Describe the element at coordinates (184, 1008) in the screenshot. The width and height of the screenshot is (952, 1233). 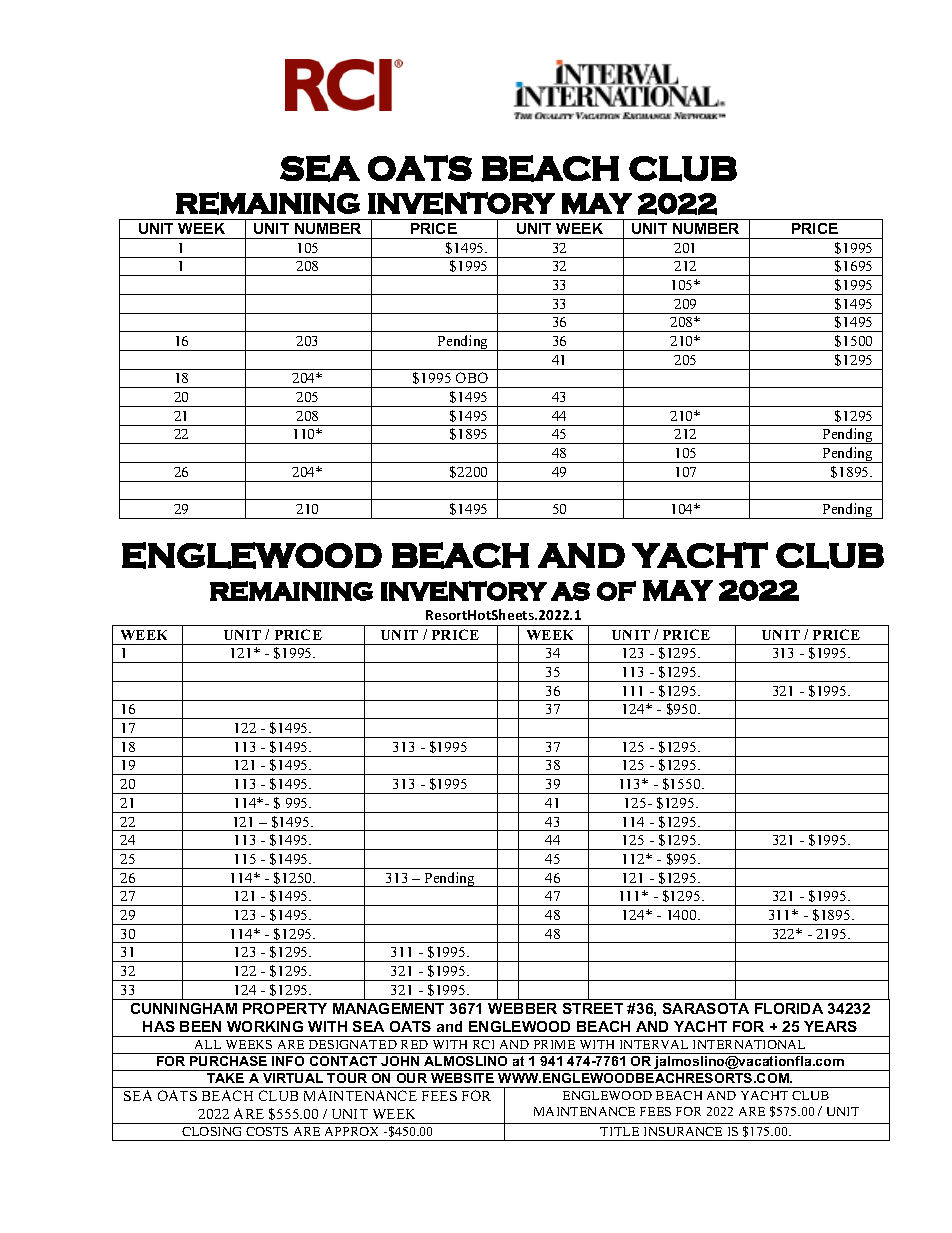
I see `CUNNINGHAM` at that location.
